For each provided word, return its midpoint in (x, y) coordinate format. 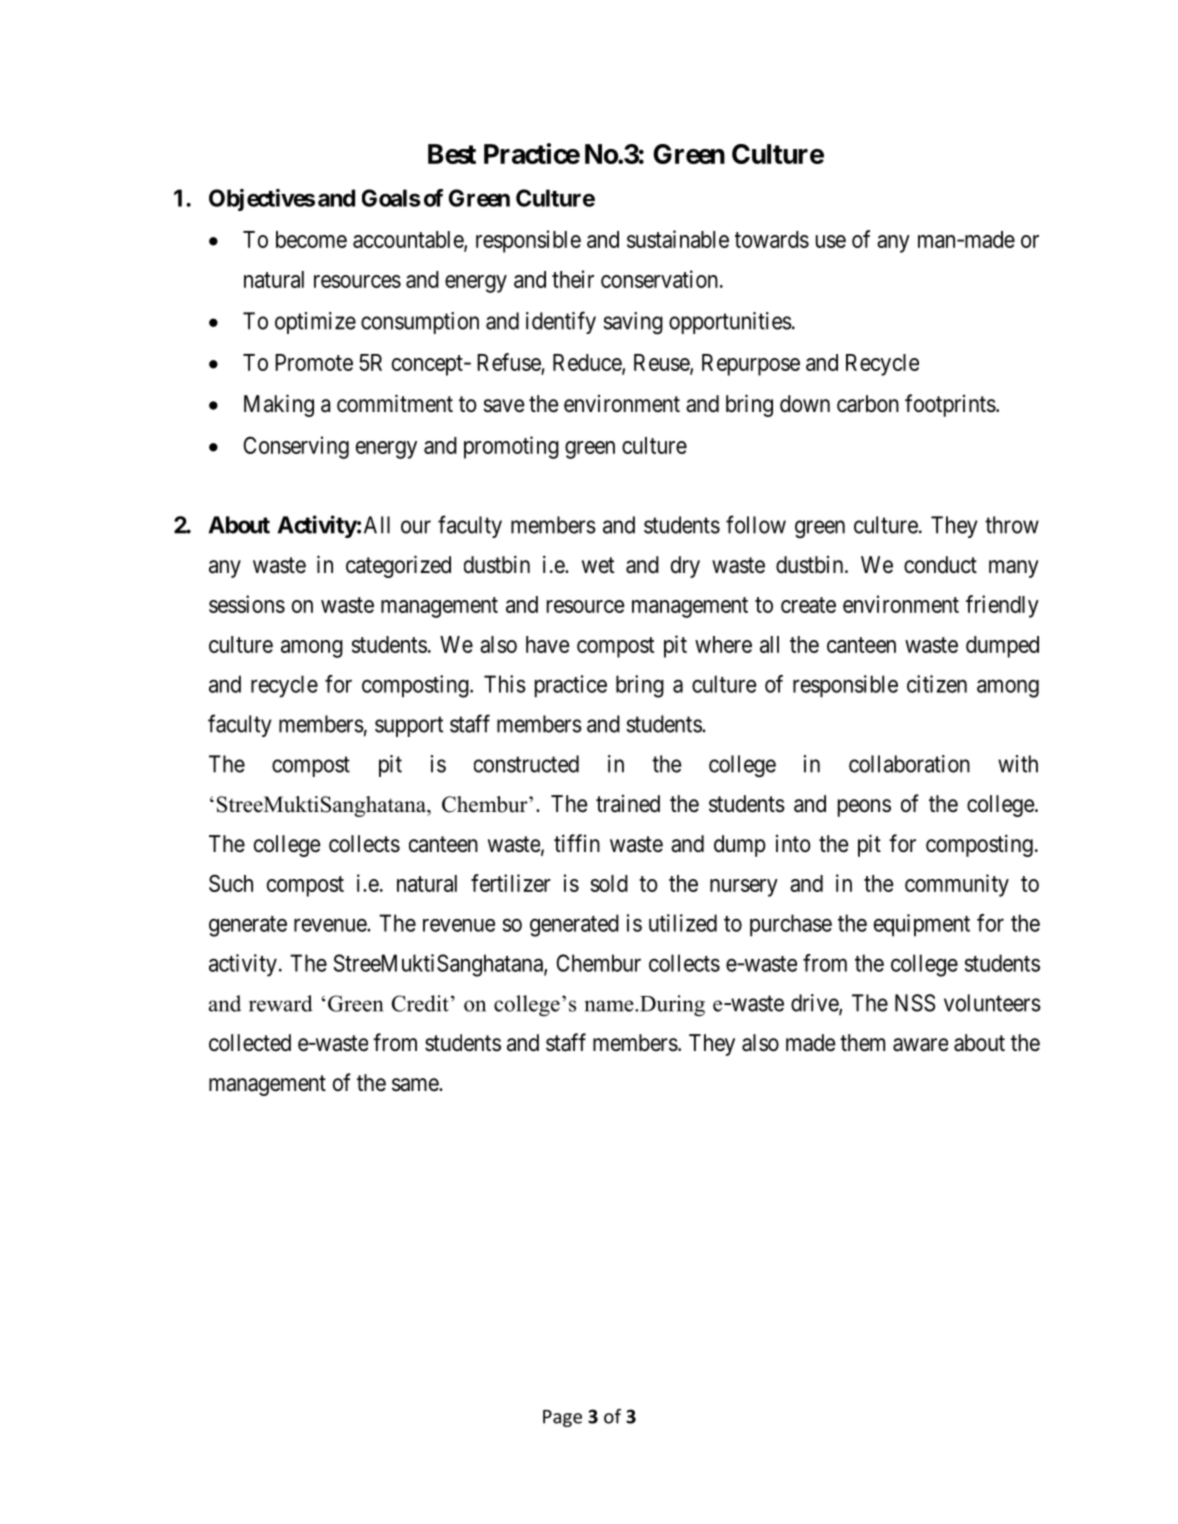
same (416, 1085)
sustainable (678, 239)
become (311, 239)
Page (562, 1418)
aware (920, 1045)
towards (772, 239)
